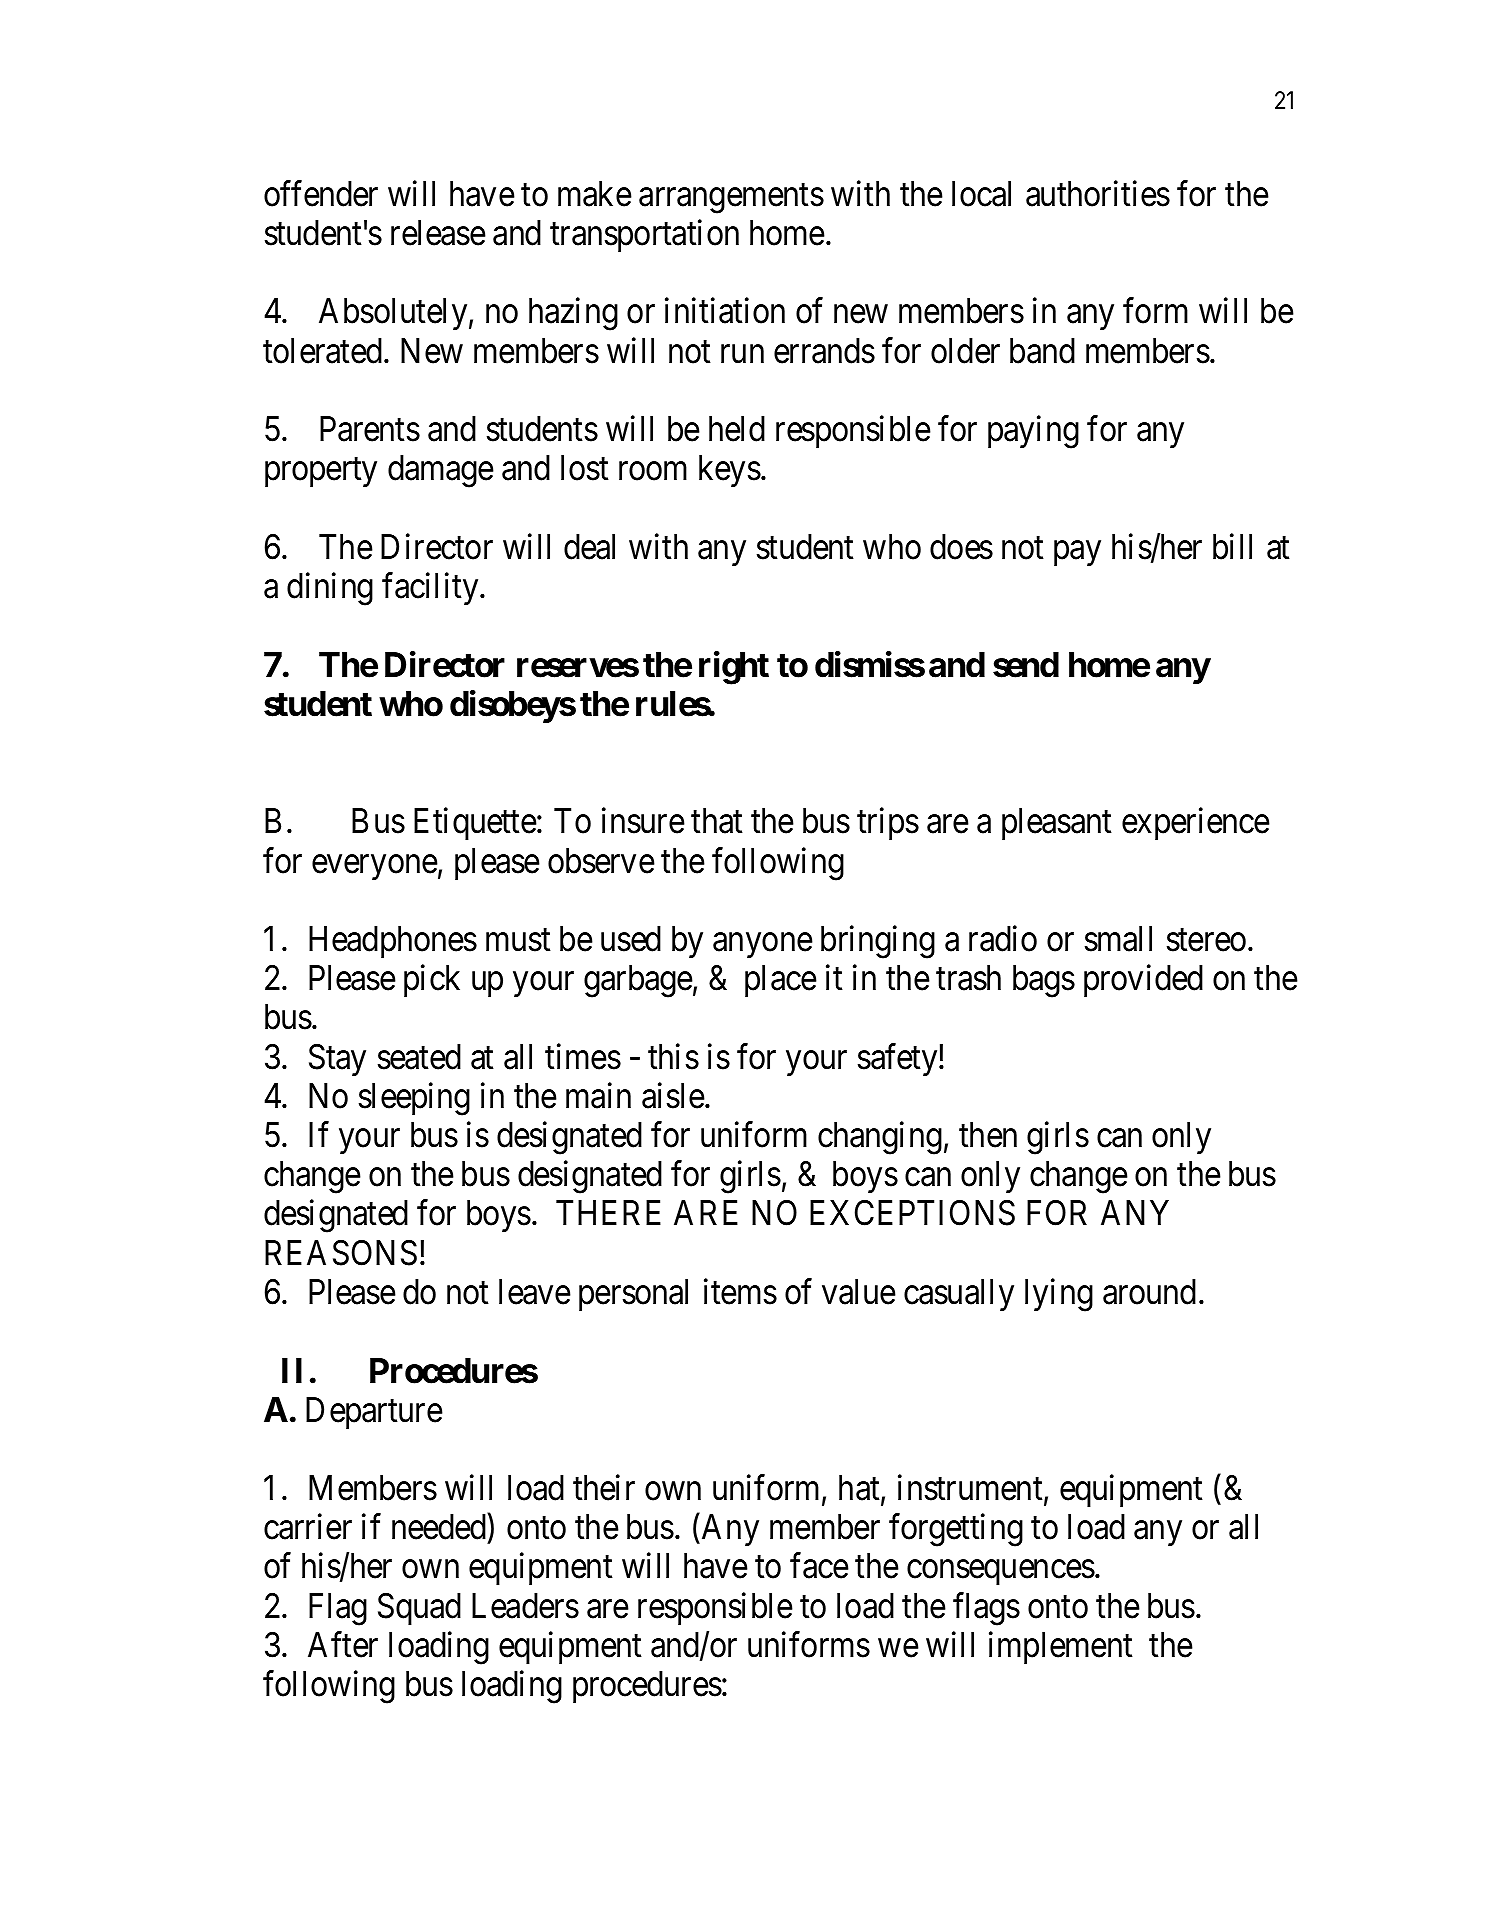 This document has height=1929, width=1491. What do you see at coordinates (1098, 194) in the document?
I see `authorities` at bounding box center [1098, 194].
